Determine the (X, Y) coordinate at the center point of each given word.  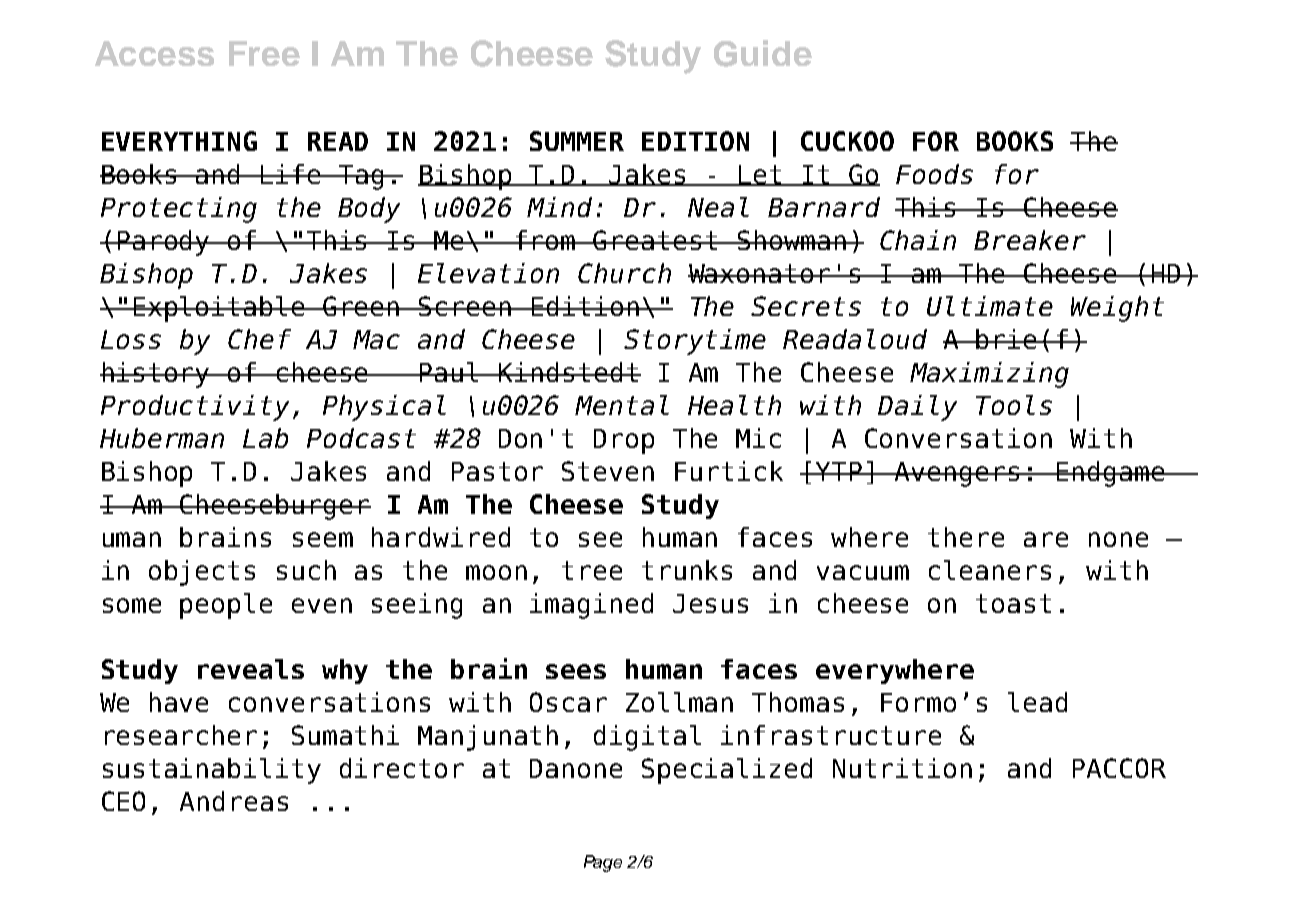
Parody (164, 243)
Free (264, 53)
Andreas (234, 801)
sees (576, 671)
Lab (265, 438)
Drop (624, 441)
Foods (934, 174)
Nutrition (902, 768)
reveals (251, 669)
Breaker (1030, 240)
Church (624, 273)
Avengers (958, 474)
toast (1013, 603)
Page (603, 863)
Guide (763, 53)
